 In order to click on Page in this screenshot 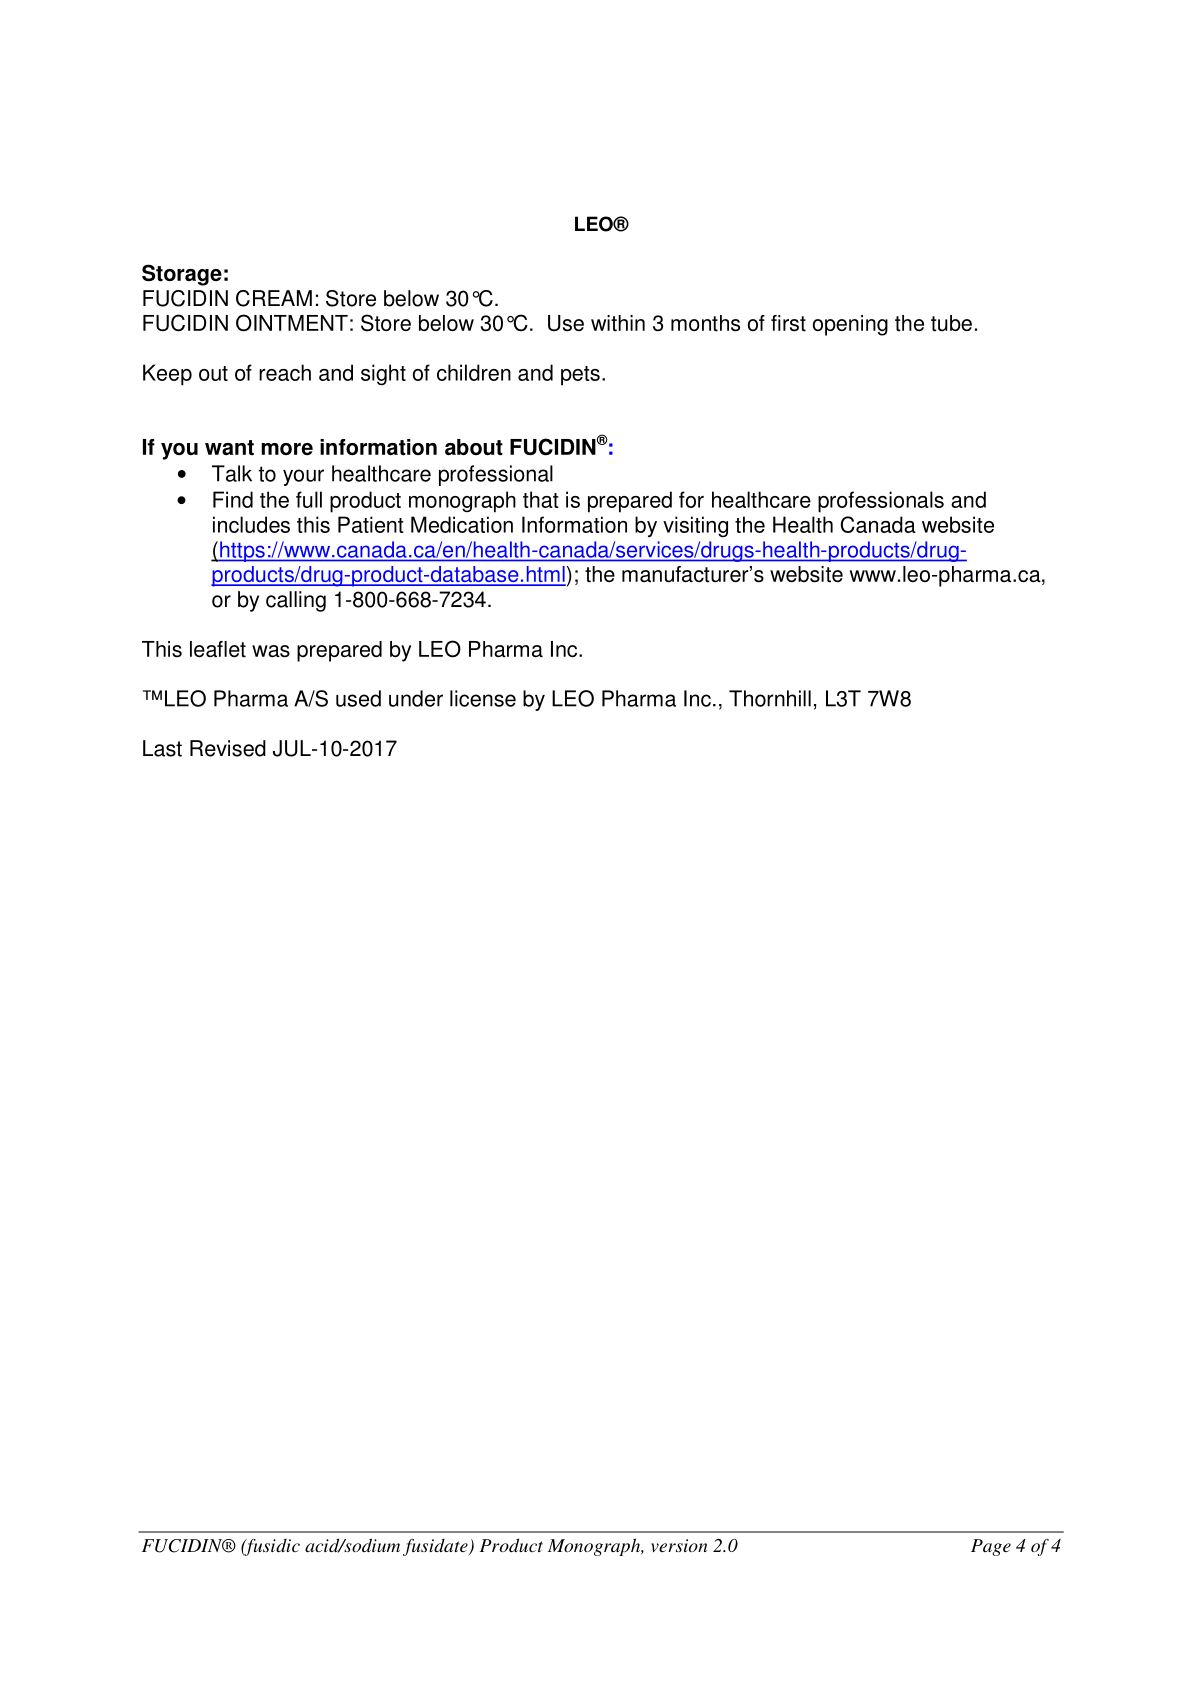, I will do `click(991, 1547)`.
